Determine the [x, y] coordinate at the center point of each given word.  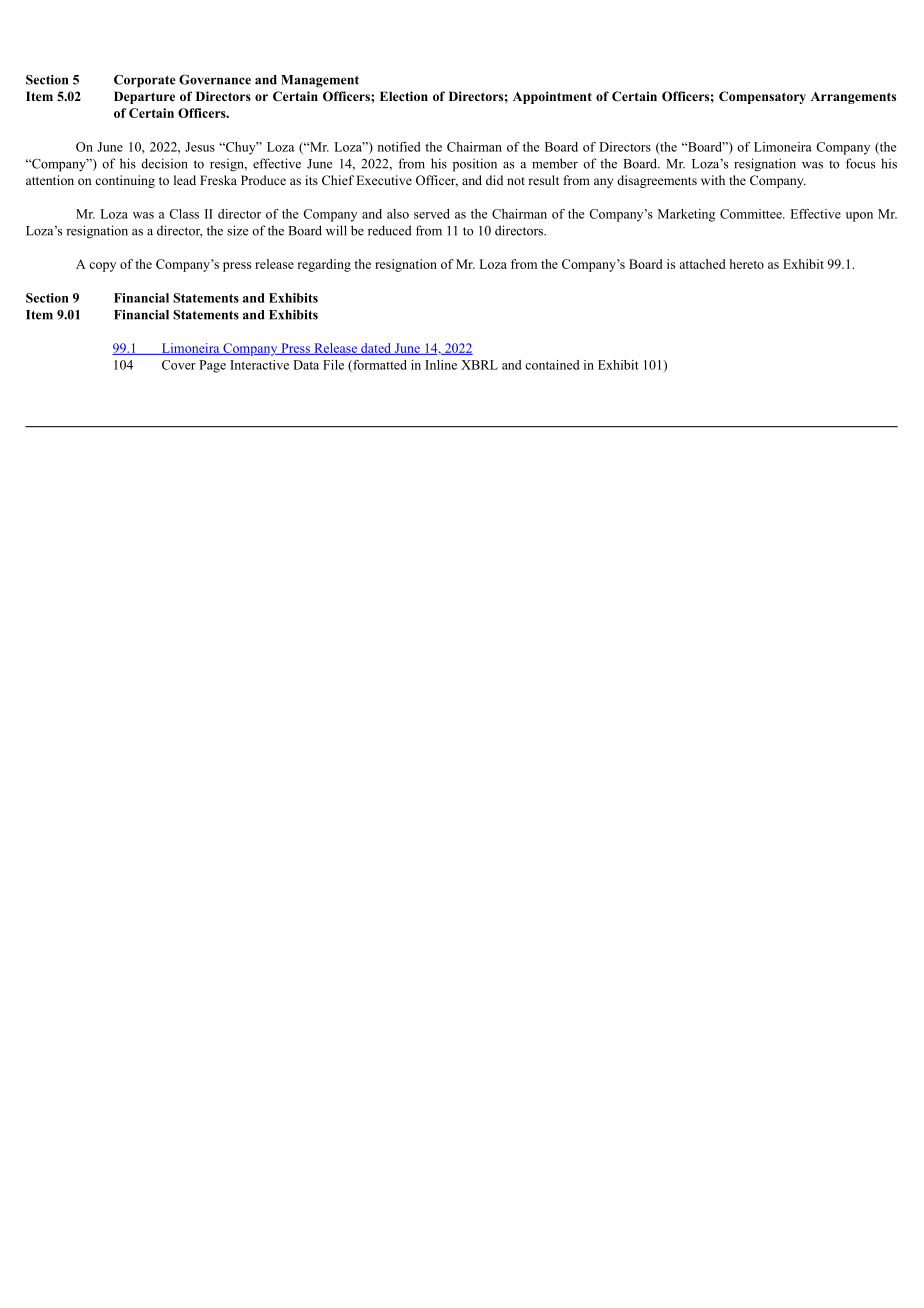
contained [552, 365]
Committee [752, 214]
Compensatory [762, 97]
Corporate [145, 81]
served [432, 214]
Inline [441, 365]
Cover [179, 365]
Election [404, 96]
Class [184, 214]
